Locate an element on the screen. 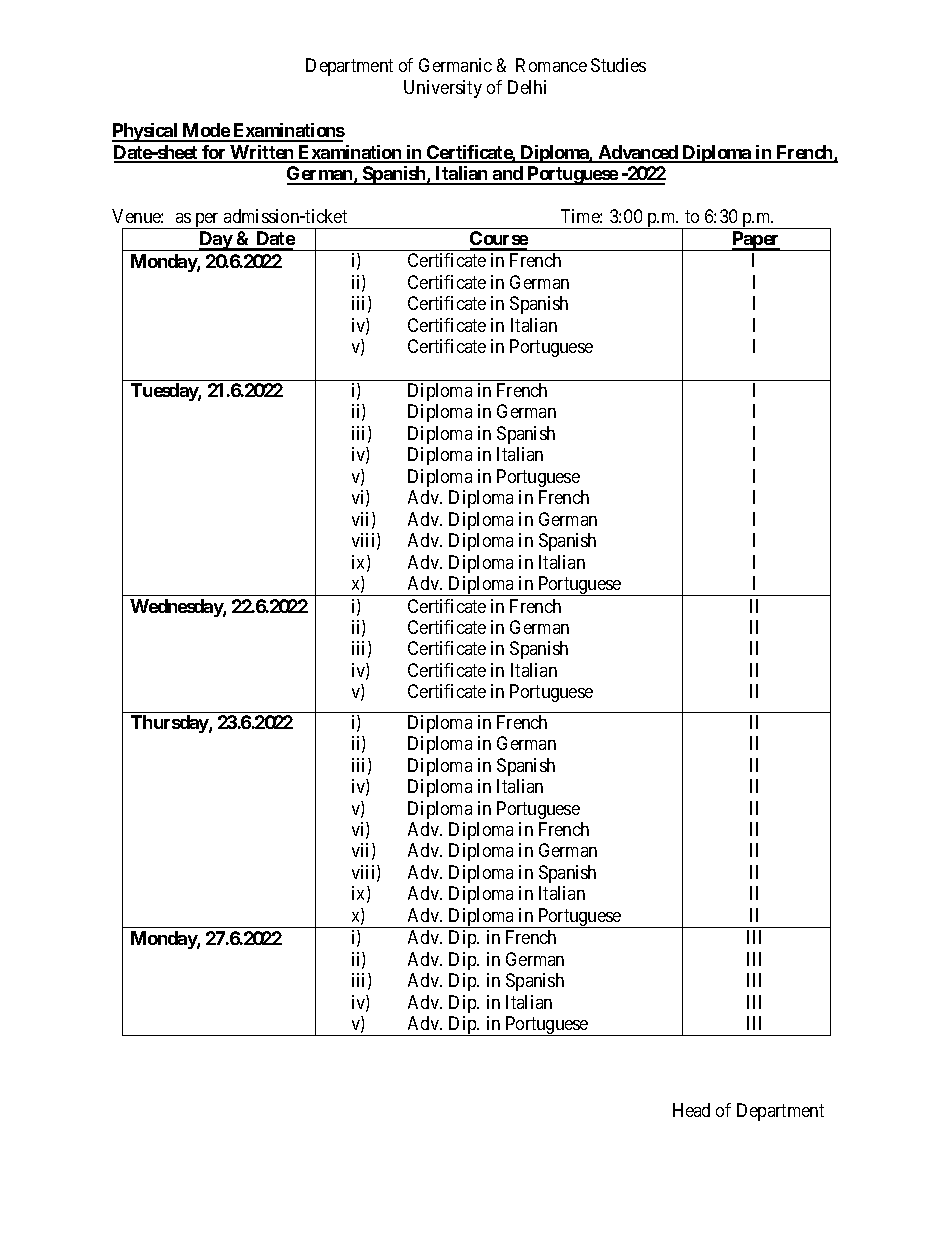 The width and height of the screenshot is (952, 1233). Physical is located at coordinates (146, 132).
